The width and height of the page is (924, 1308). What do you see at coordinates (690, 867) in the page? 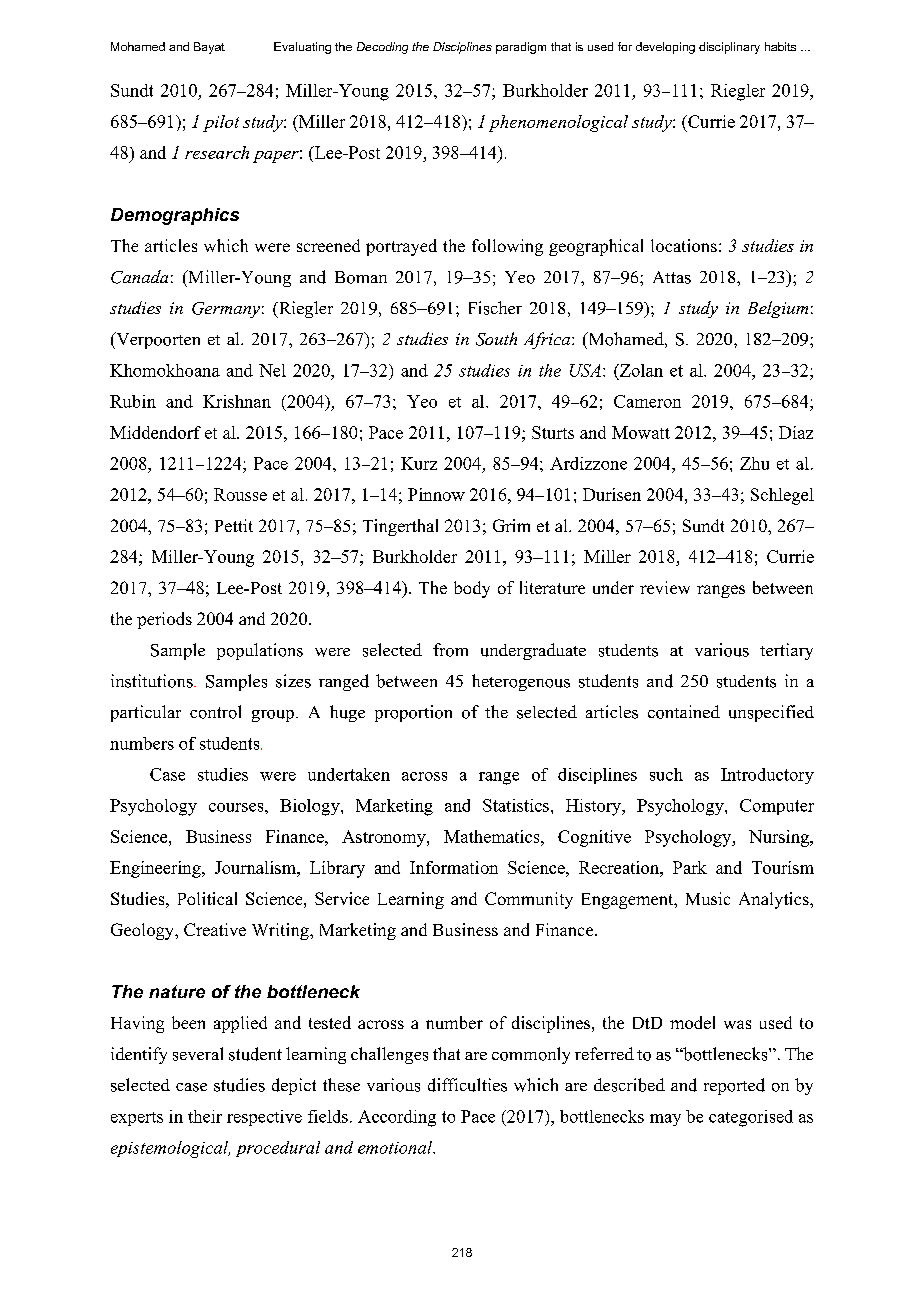
I see `Park` at bounding box center [690, 867].
